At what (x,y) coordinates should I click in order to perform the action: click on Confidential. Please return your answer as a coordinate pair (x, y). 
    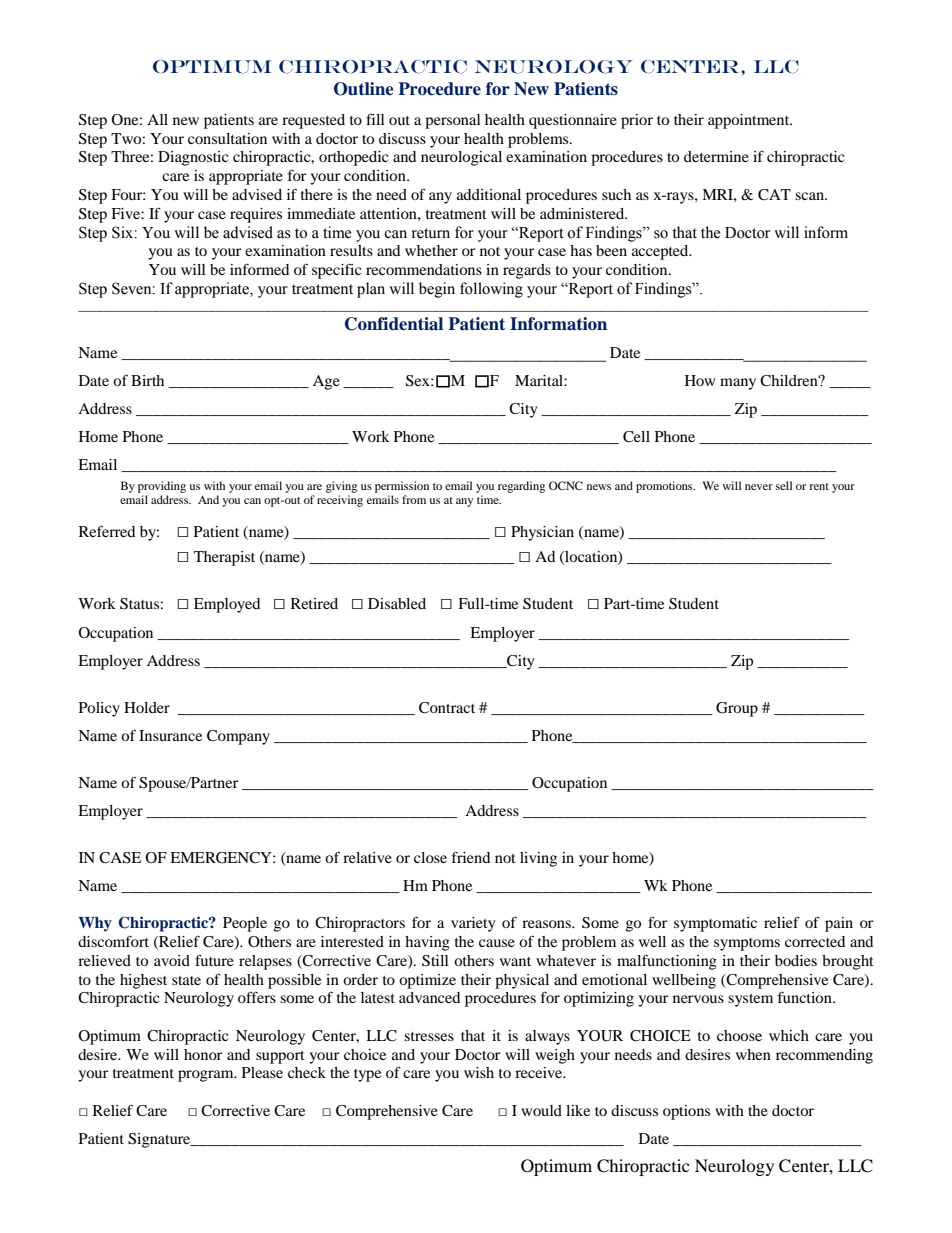
    Looking at the image, I should click on (394, 324).
